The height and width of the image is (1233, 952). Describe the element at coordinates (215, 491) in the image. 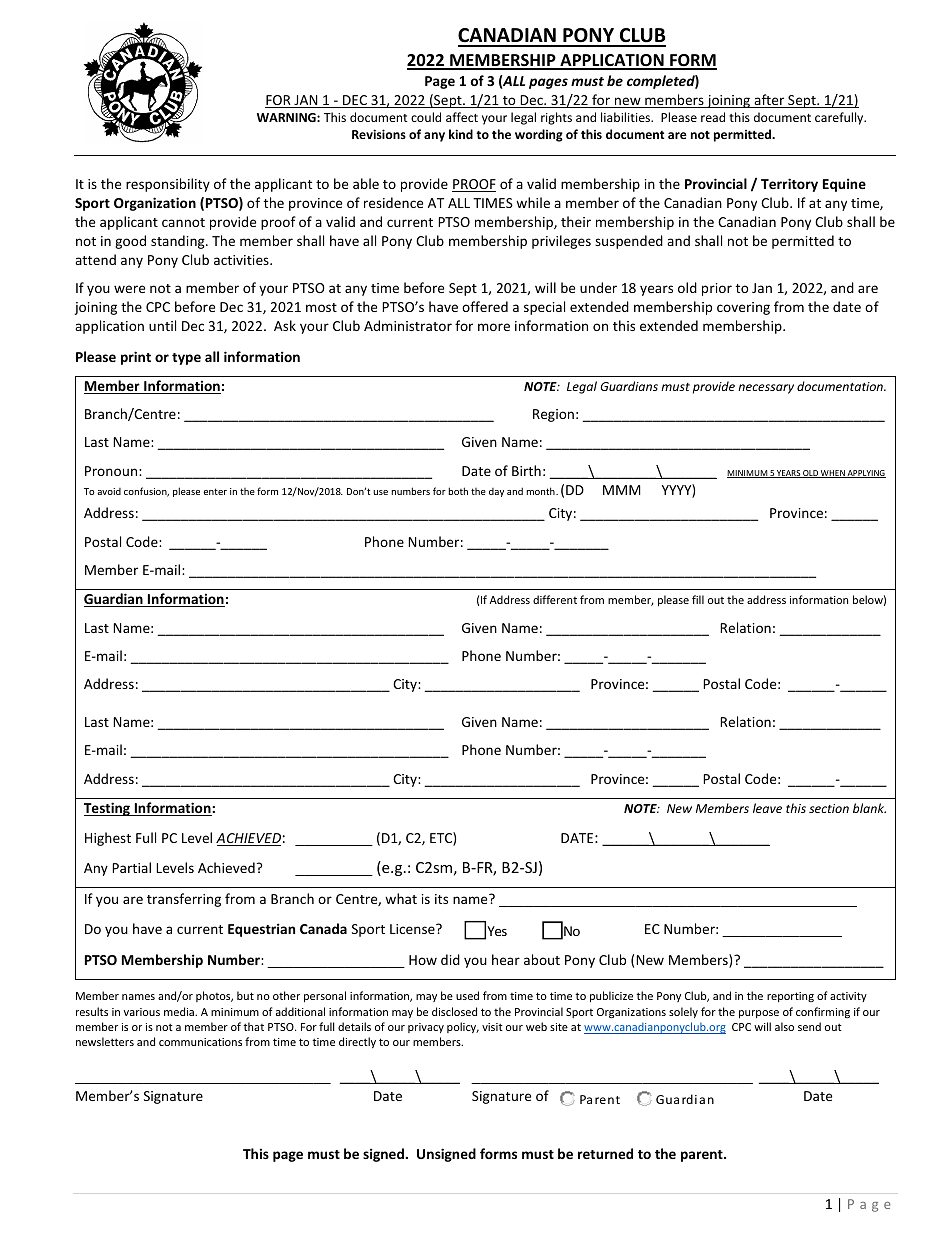

I see `enter` at that location.
